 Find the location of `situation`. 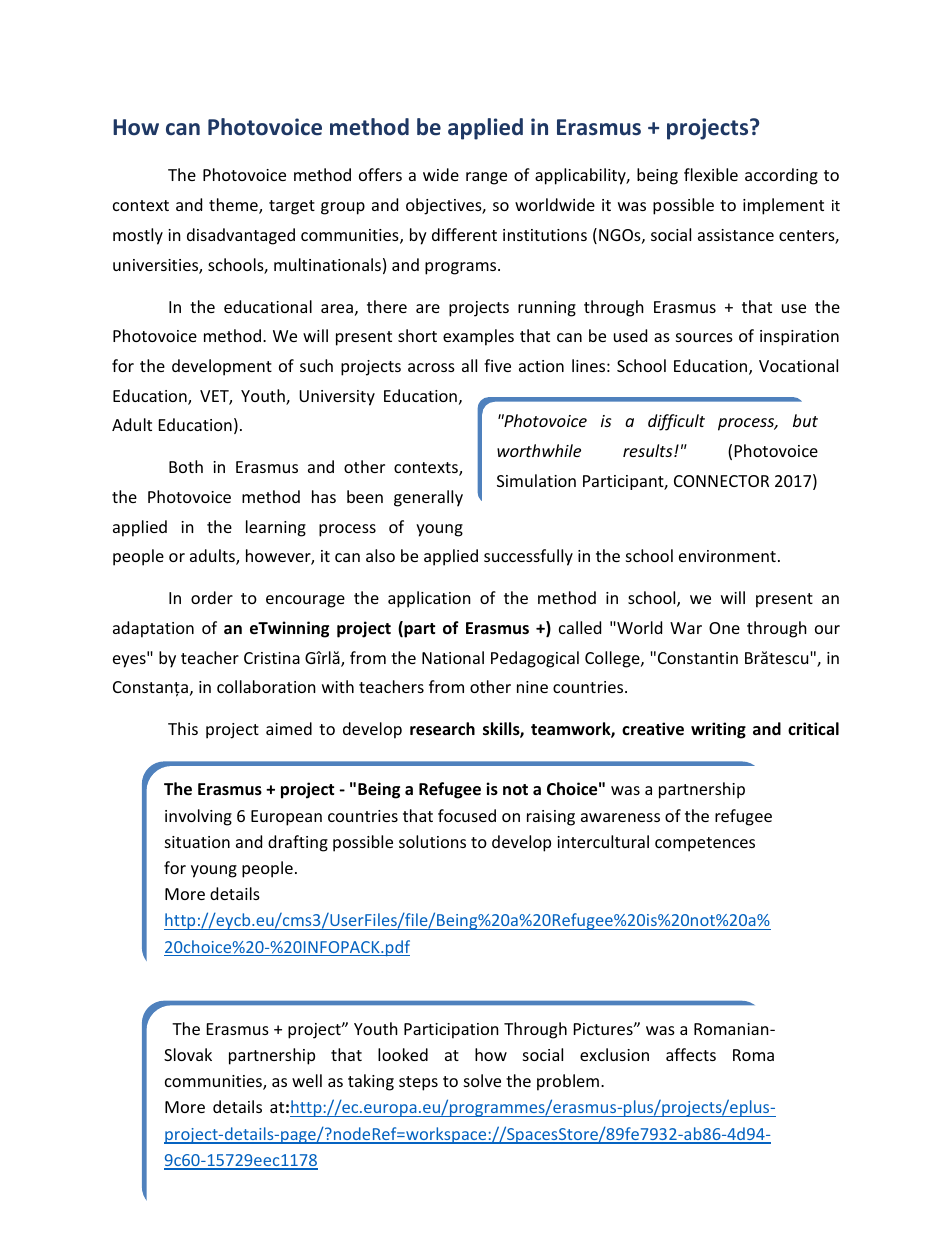

situation is located at coordinates (197, 842).
